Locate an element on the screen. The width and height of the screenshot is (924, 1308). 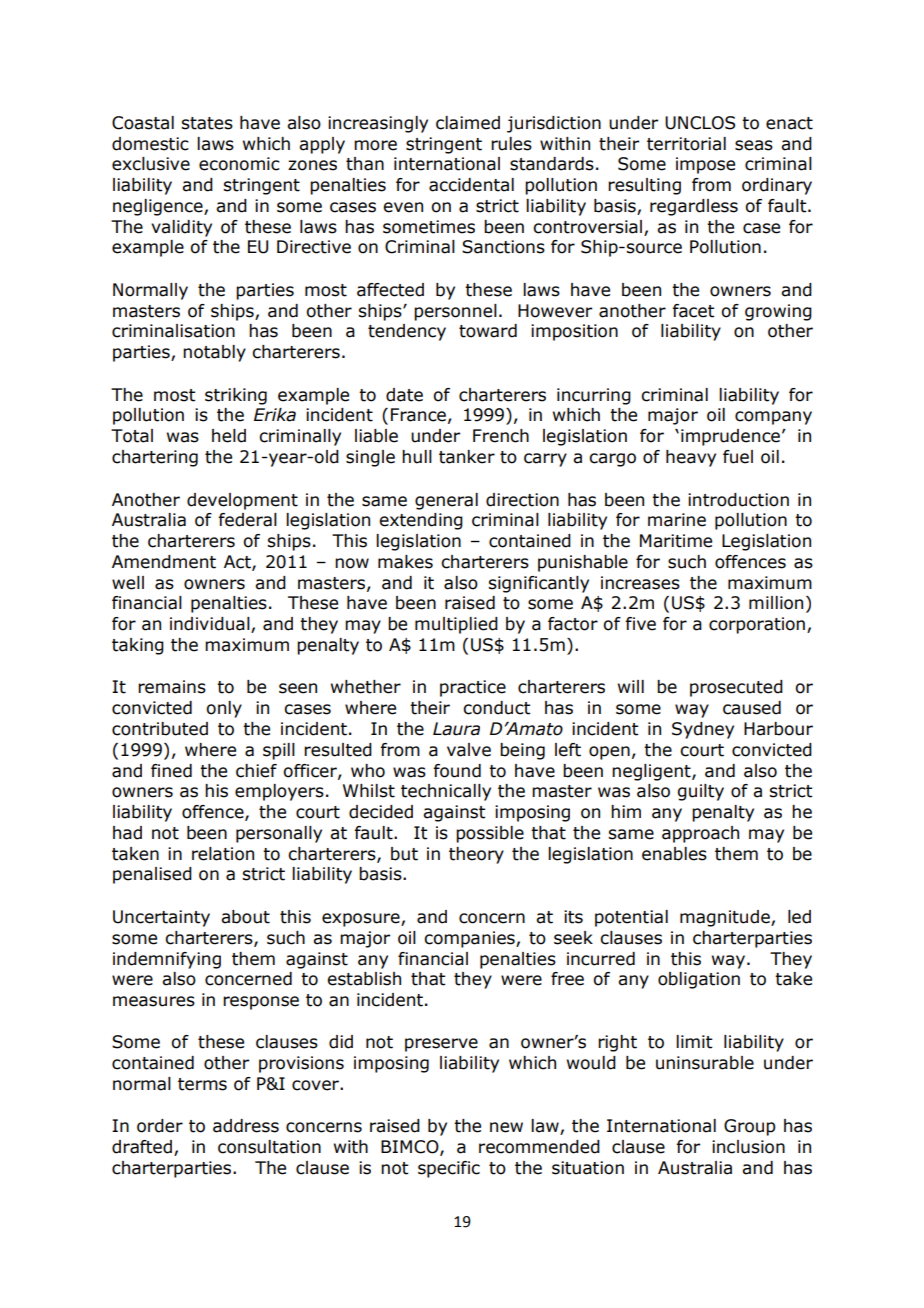
corporation is located at coordinates (757, 625).
